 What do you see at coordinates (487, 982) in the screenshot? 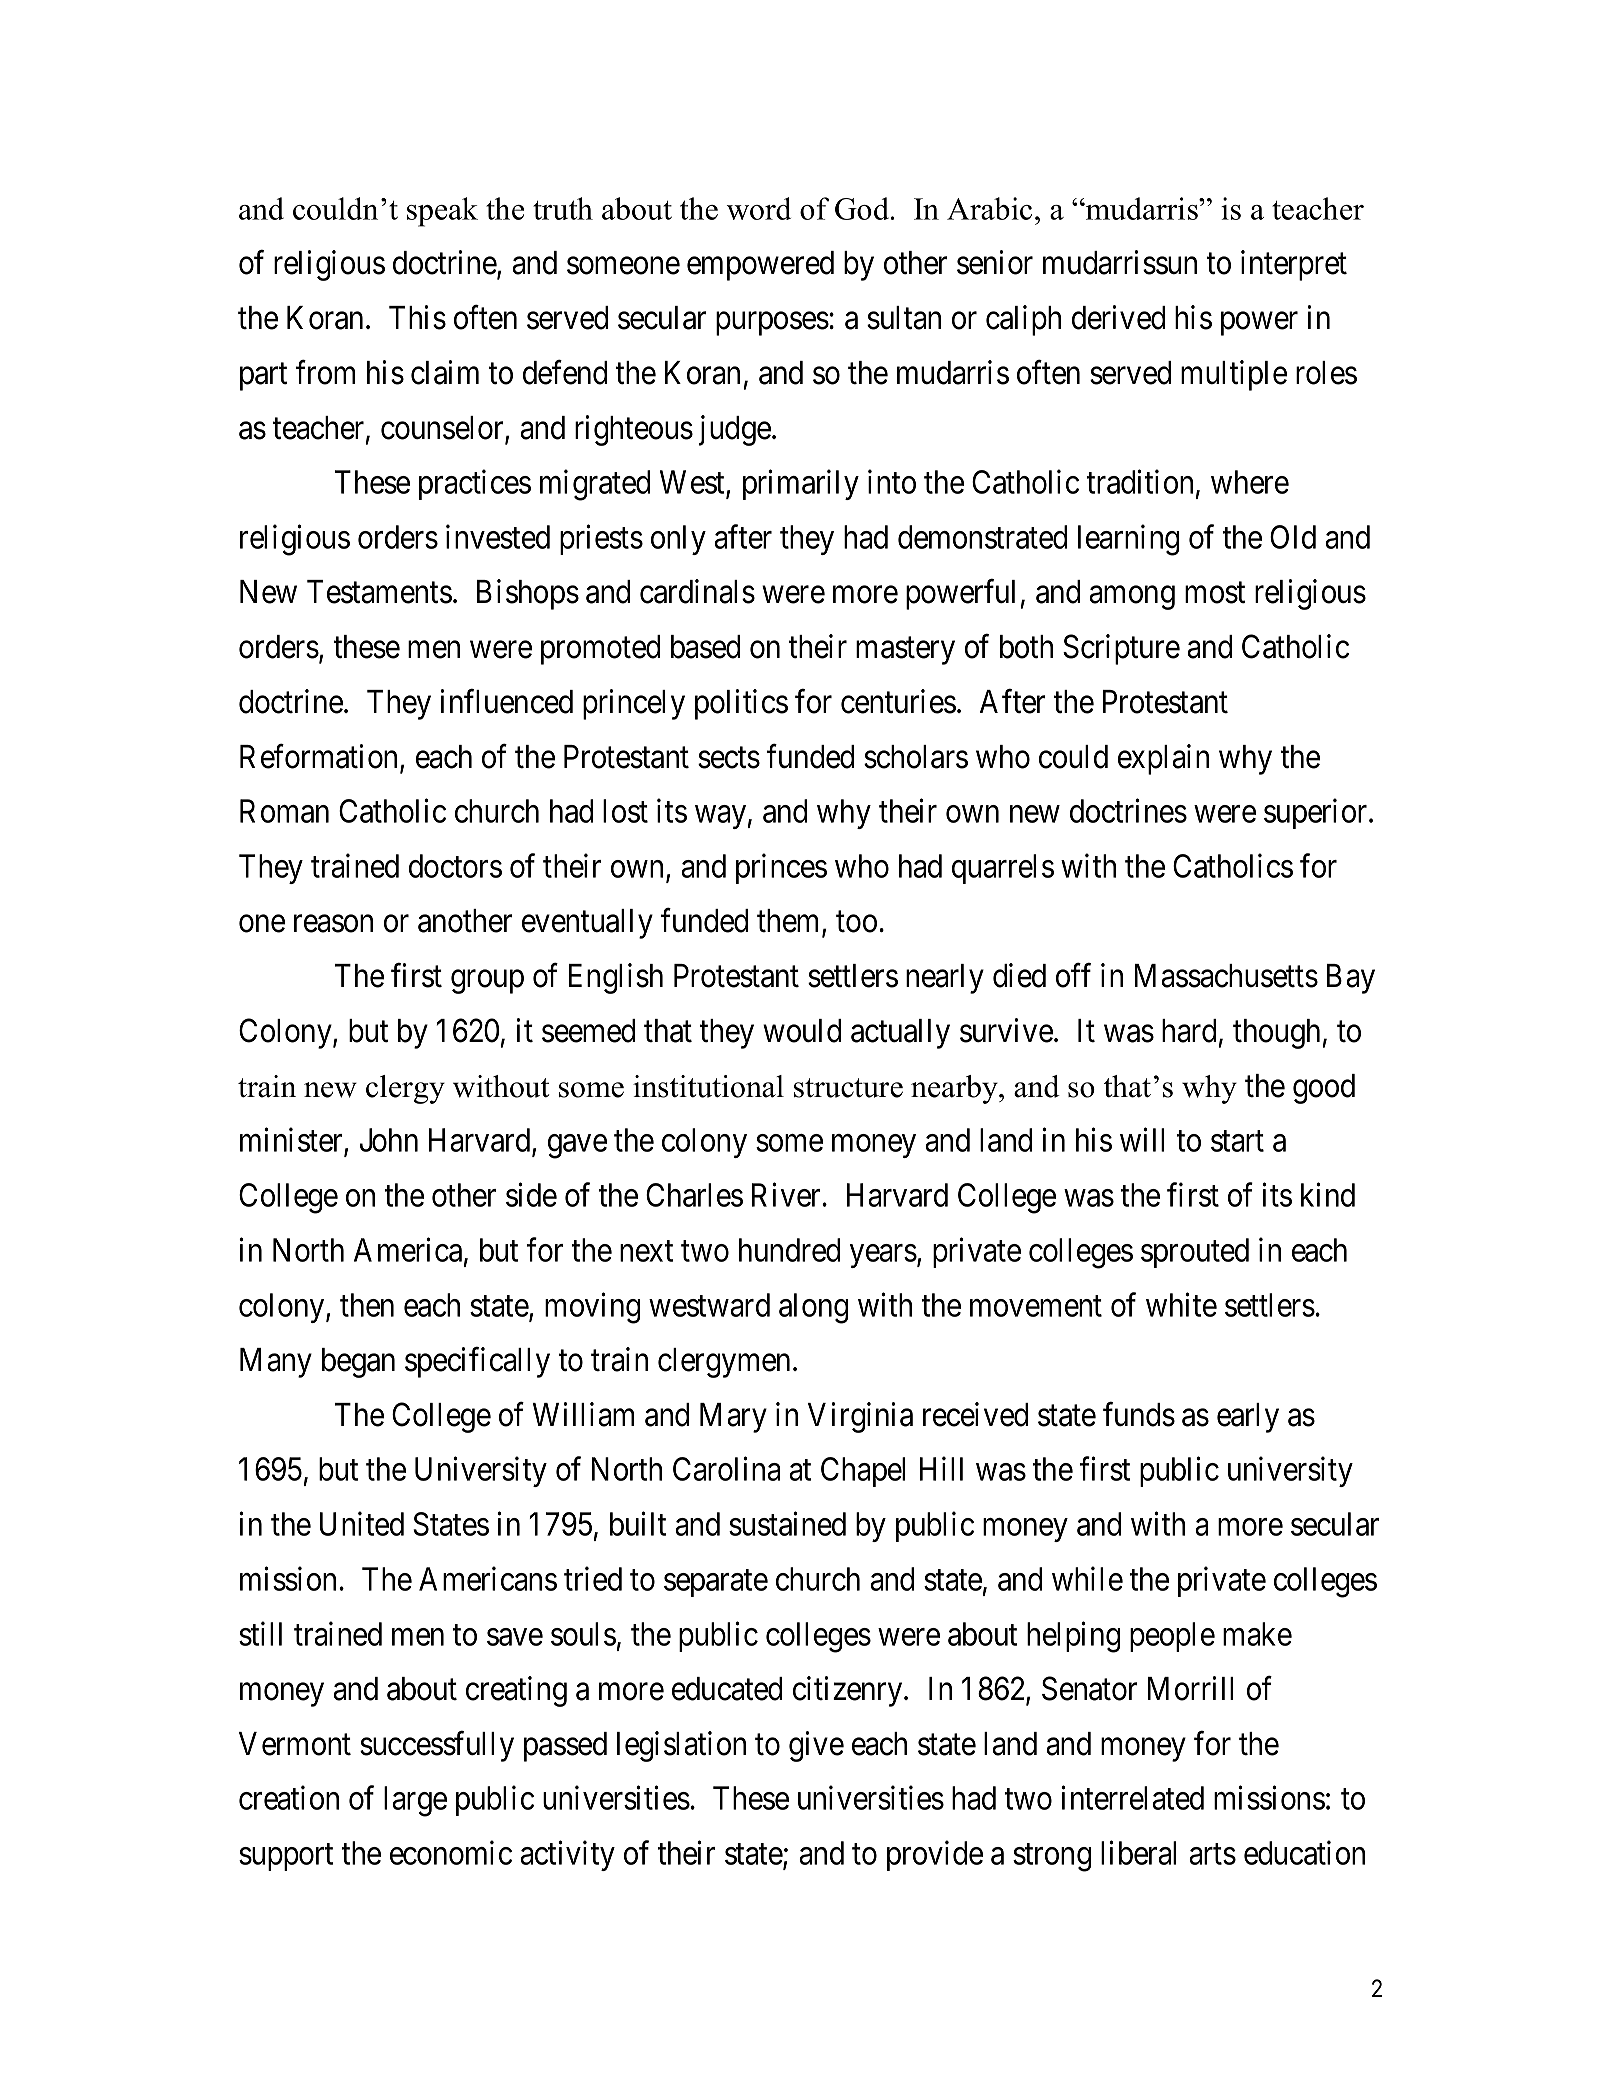
I see `group` at bounding box center [487, 982].
